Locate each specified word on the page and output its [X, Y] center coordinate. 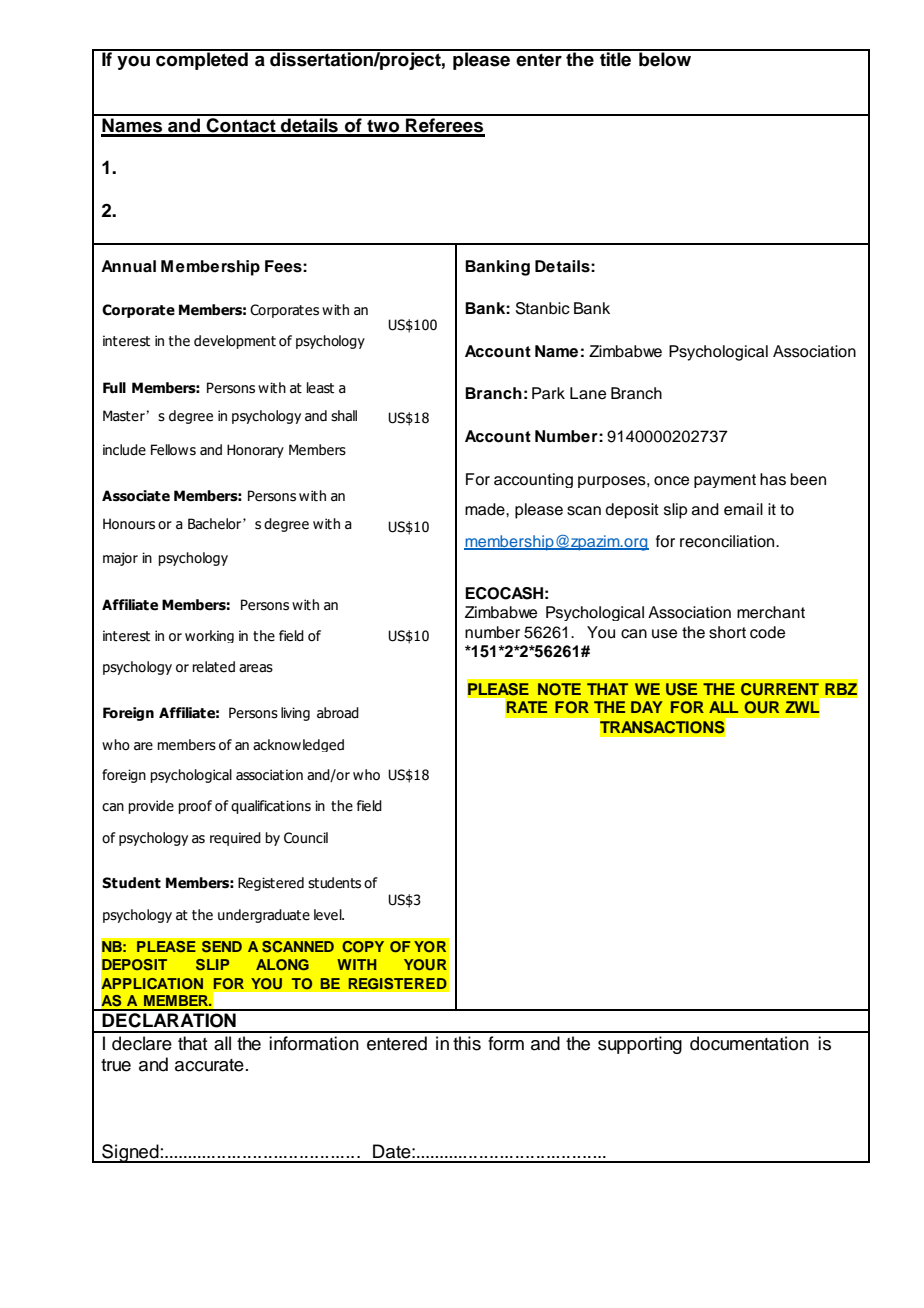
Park [548, 393]
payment [725, 481]
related [213, 667]
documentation [749, 1043]
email [743, 509]
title [615, 58]
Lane [588, 393]
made [486, 509]
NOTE [559, 689]
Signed [130, 1153]
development [235, 342]
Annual [128, 266]
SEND [222, 947]
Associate [136, 496]
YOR [430, 946]
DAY [647, 707]
